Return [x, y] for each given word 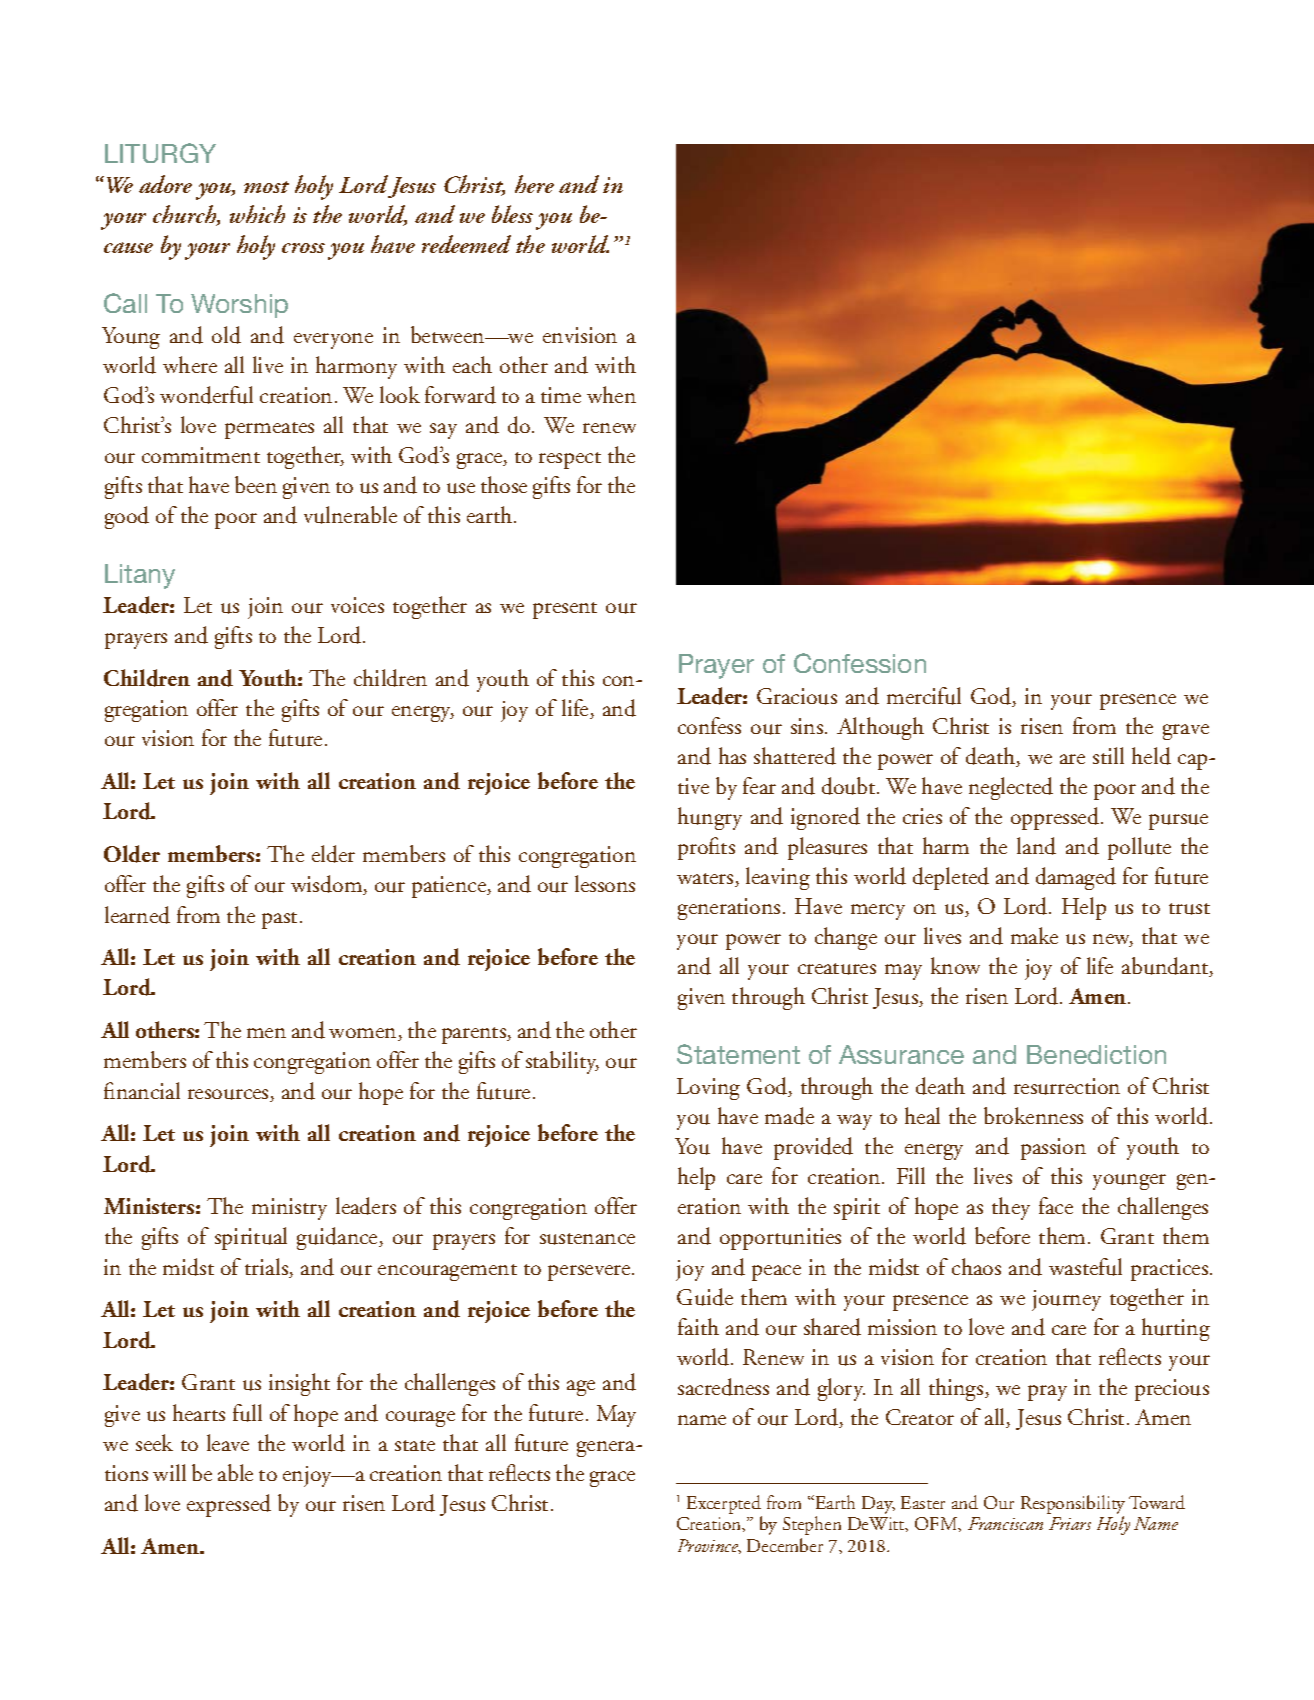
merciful [924, 696]
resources [229, 1095]
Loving [708, 1089]
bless [512, 214]
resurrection [1067, 1086]
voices [357, 605]
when [611, 394]
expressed [229, 1505]
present [565, 610]
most [266, 187]
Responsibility [1073, 1506]
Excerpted [724, 1506]
